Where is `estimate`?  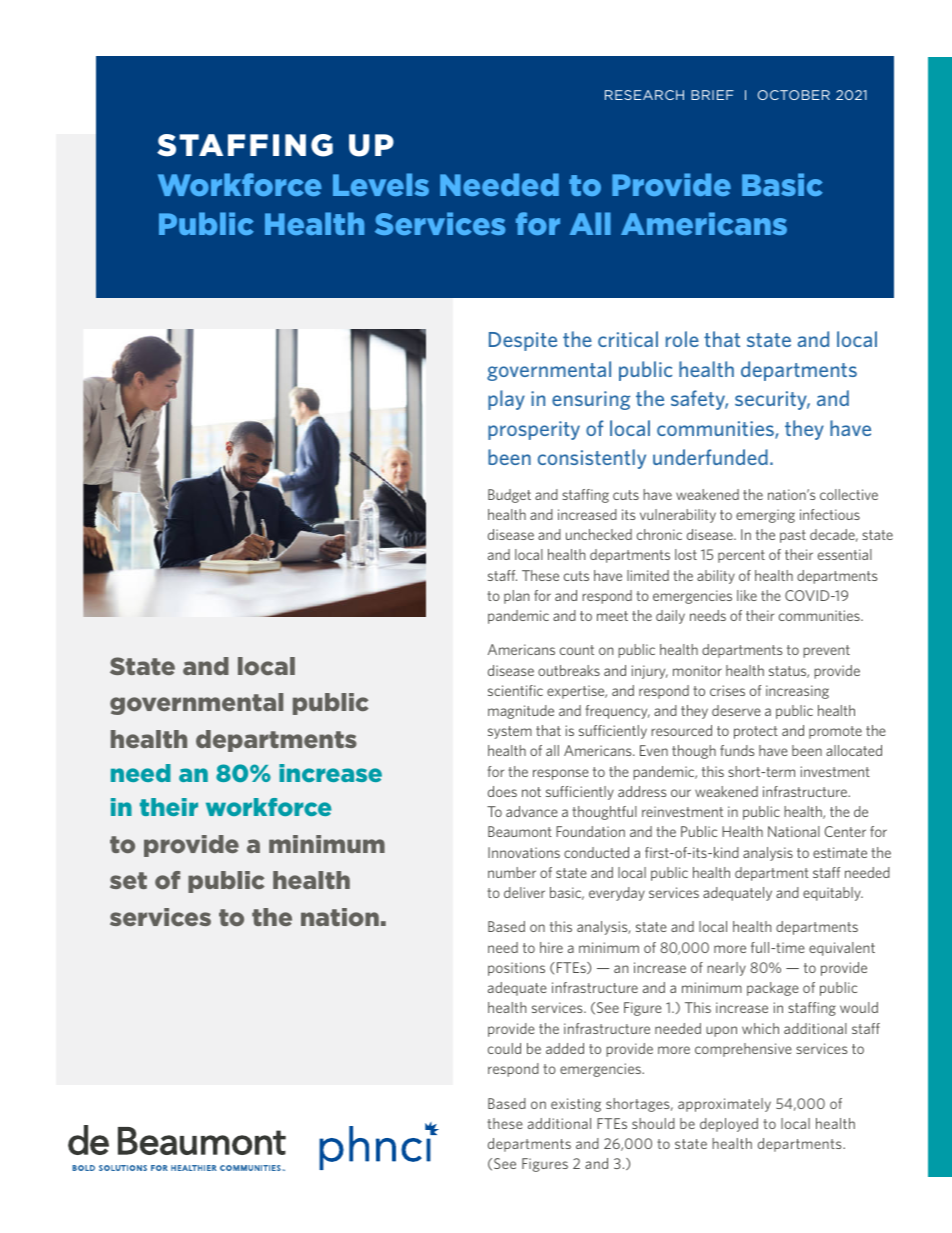 estimate is located at coordinates (840, 852).
